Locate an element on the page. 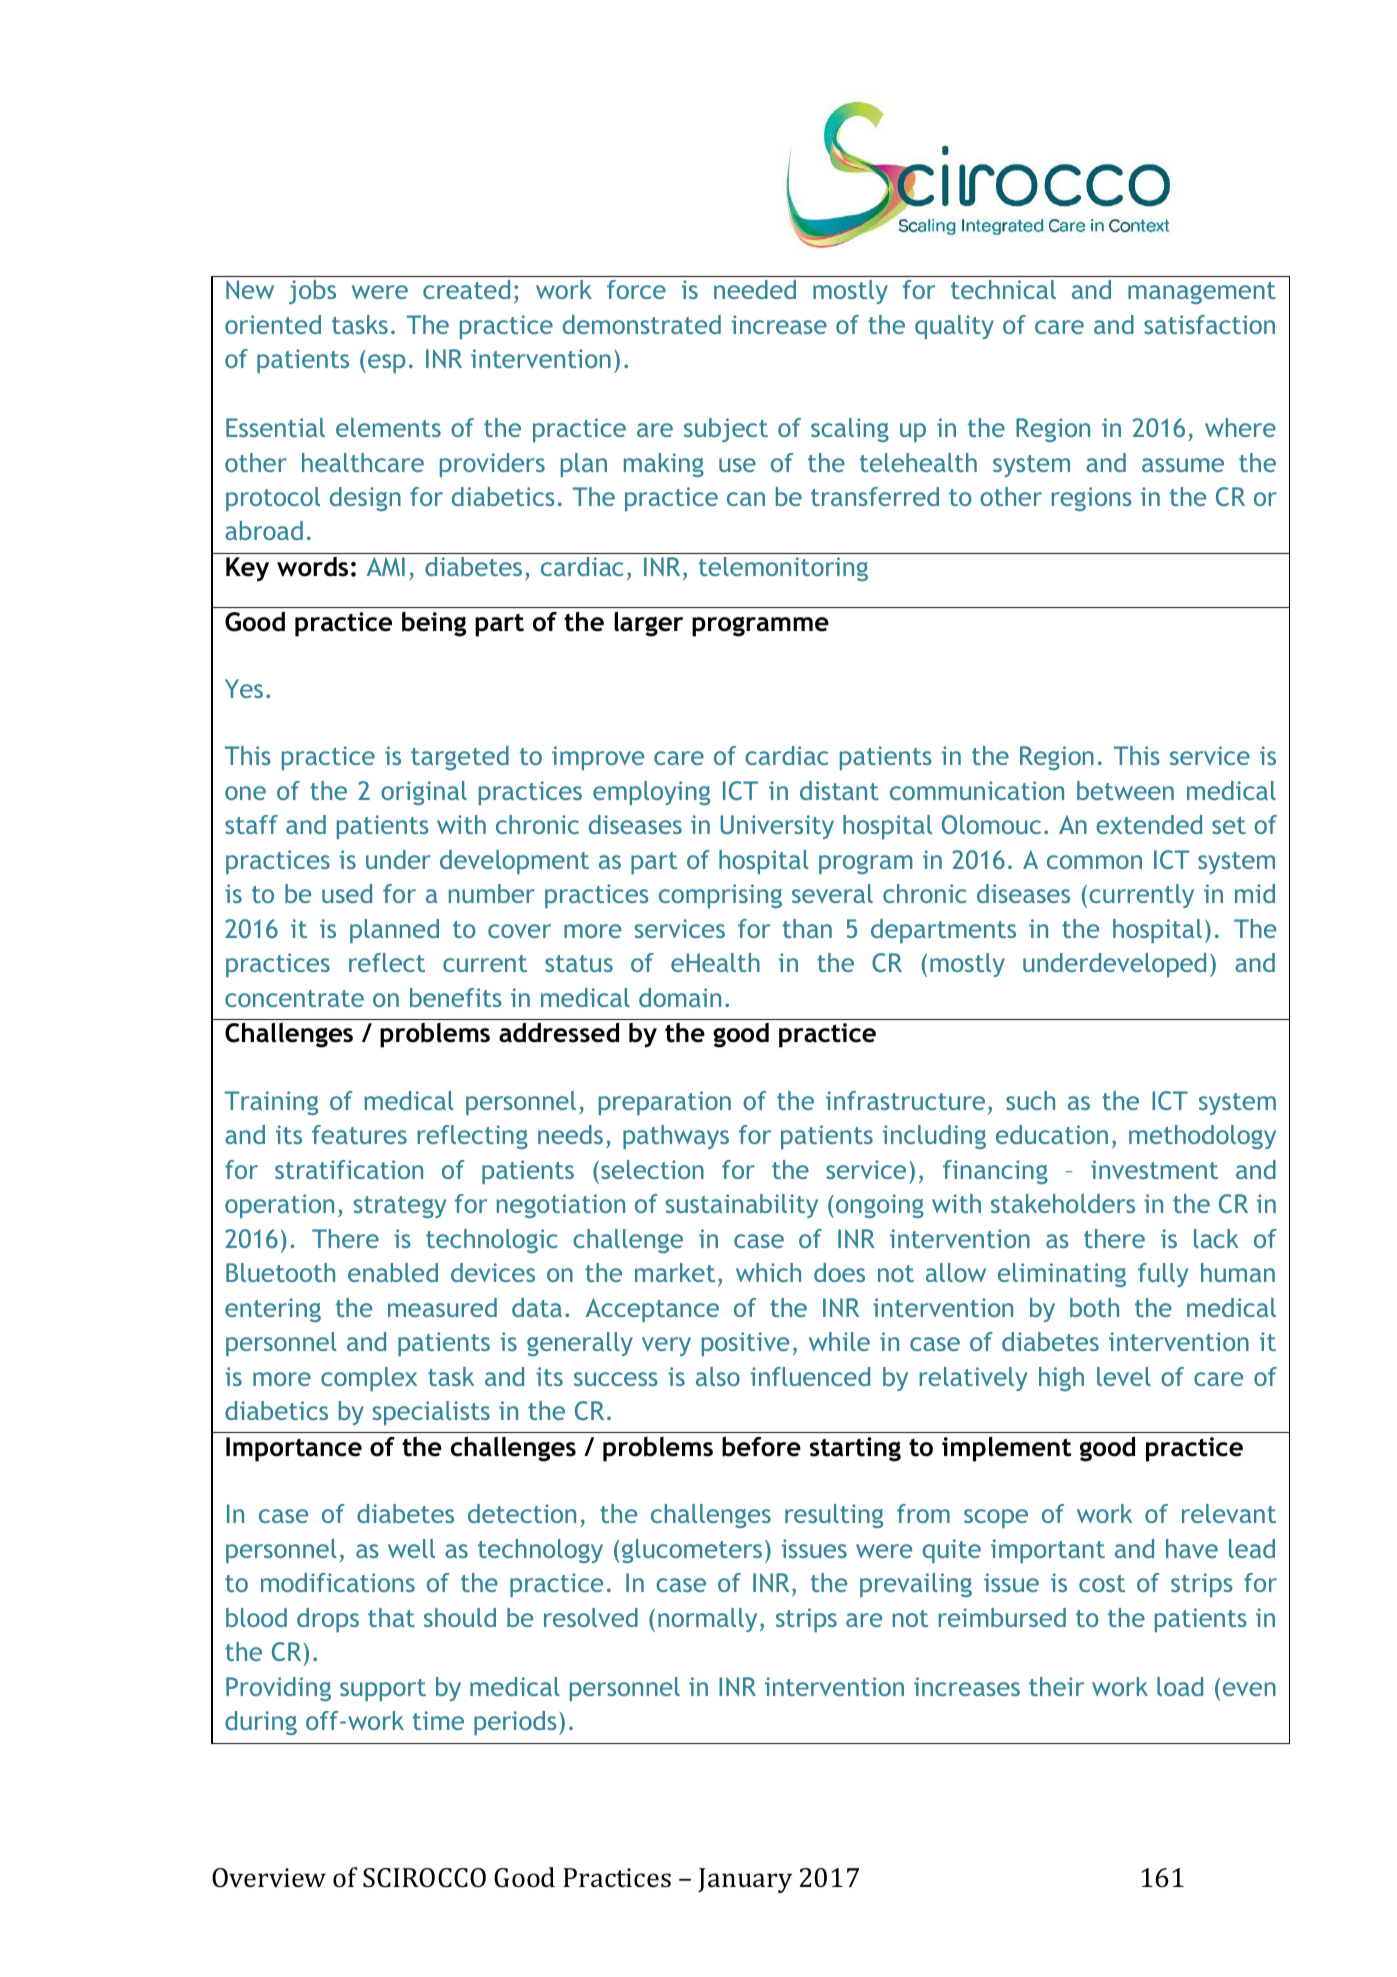 This image has width=1397, height=1977. esp is located at coordinates (386, 363).
